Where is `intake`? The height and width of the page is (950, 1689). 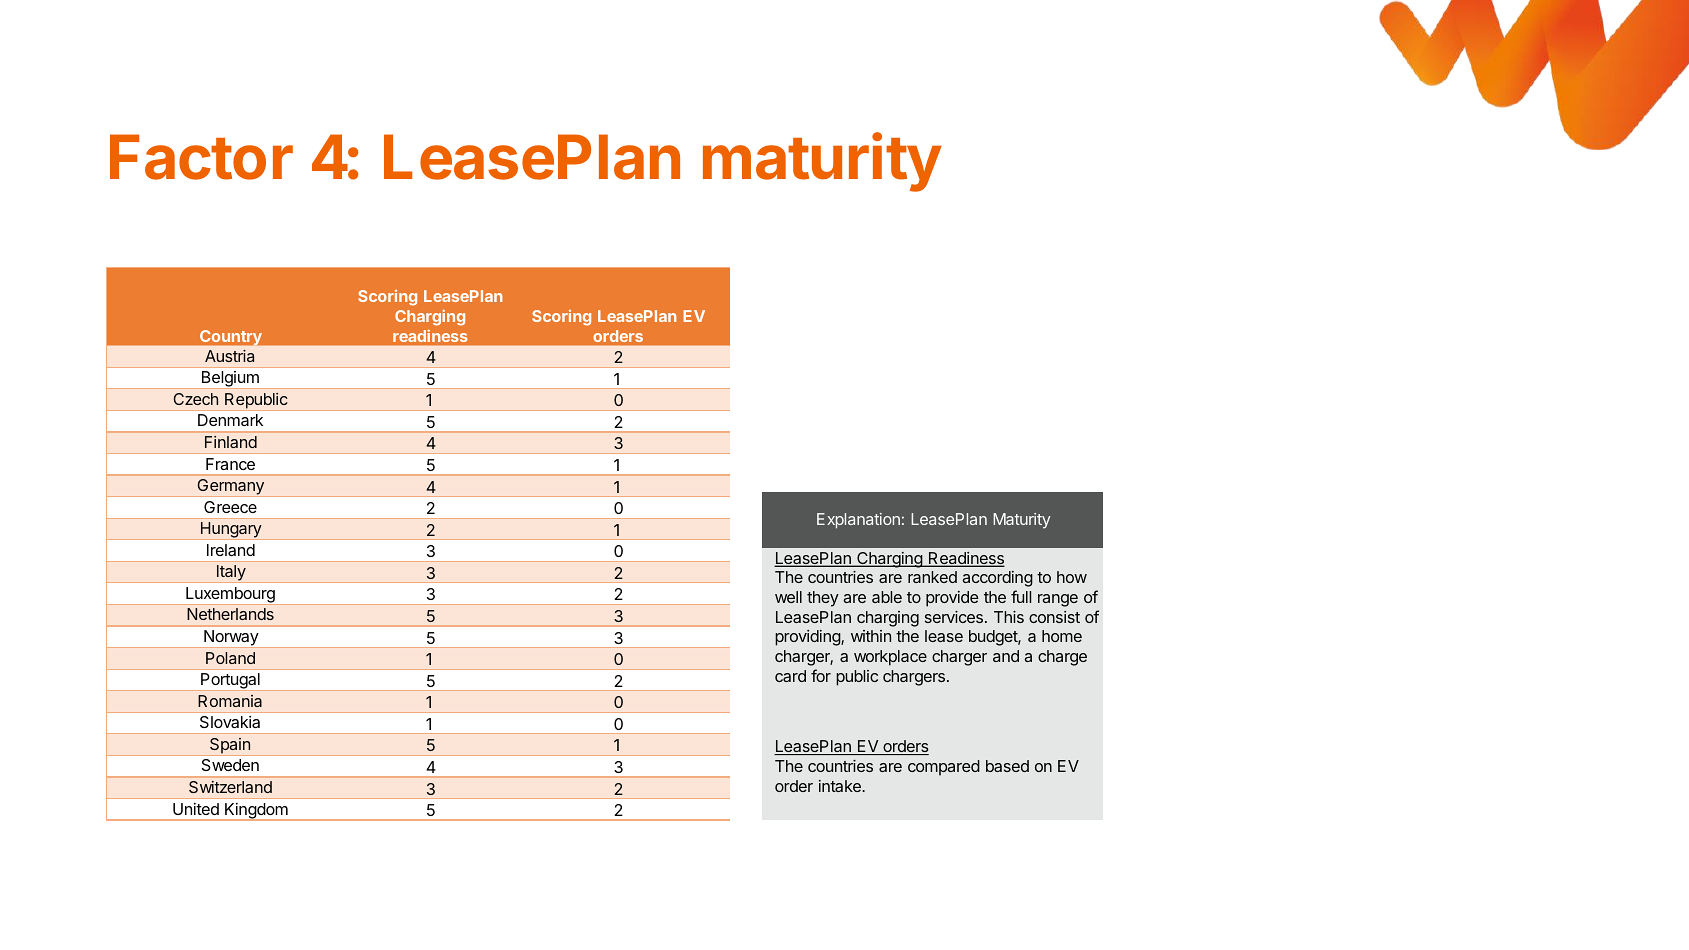
intake is located at coordinates (841, 786).
